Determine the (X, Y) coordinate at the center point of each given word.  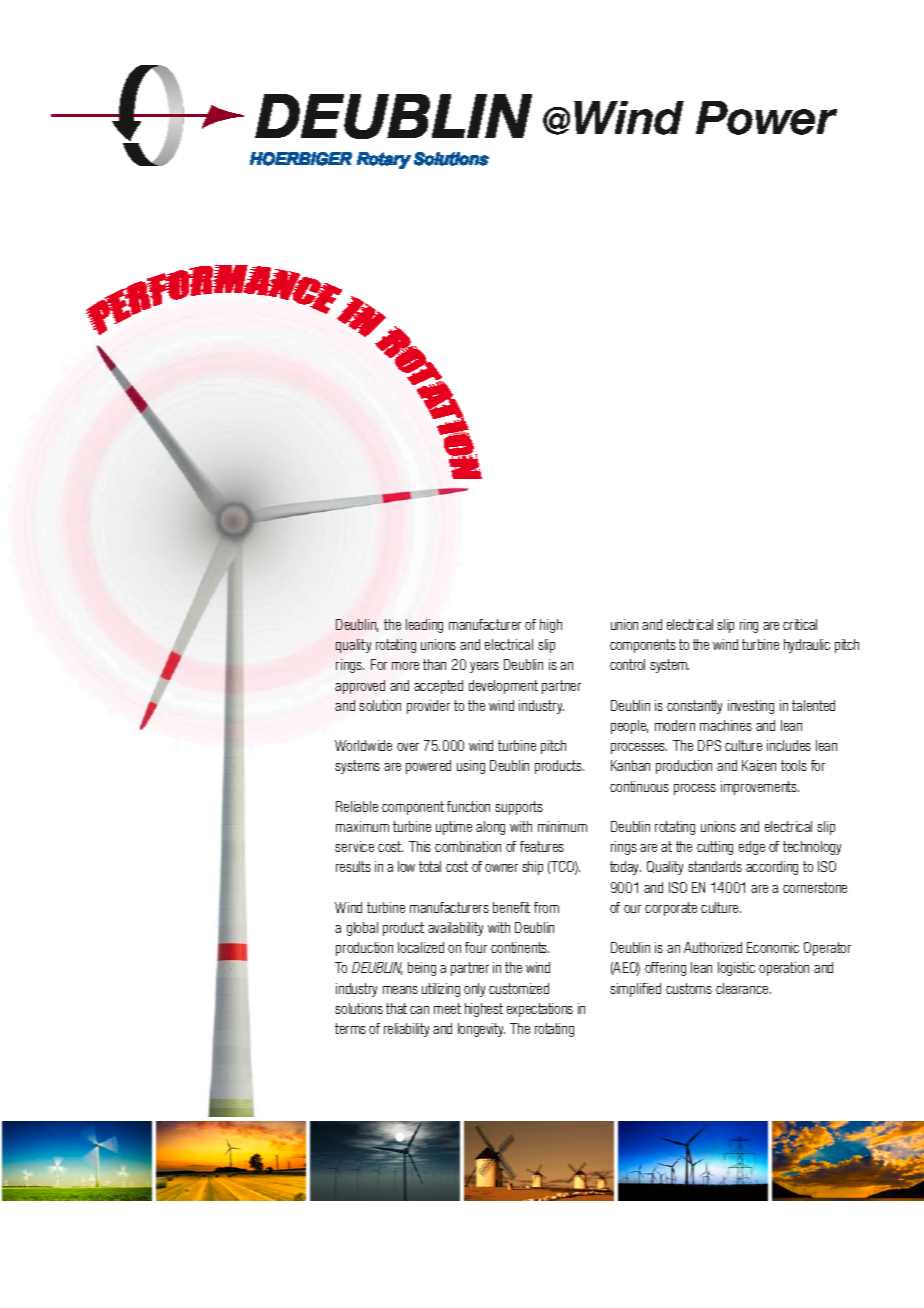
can (419, 1010)
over (408, 747)
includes (789, 745)
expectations (540, 1010)
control (627, 664)
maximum (362, 826)
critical (800, 624)
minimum (562, 826)
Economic (773, 947)
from (546, 907)
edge (752, 848)
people (629, 727)
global (362, 929)
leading (424, 626)
